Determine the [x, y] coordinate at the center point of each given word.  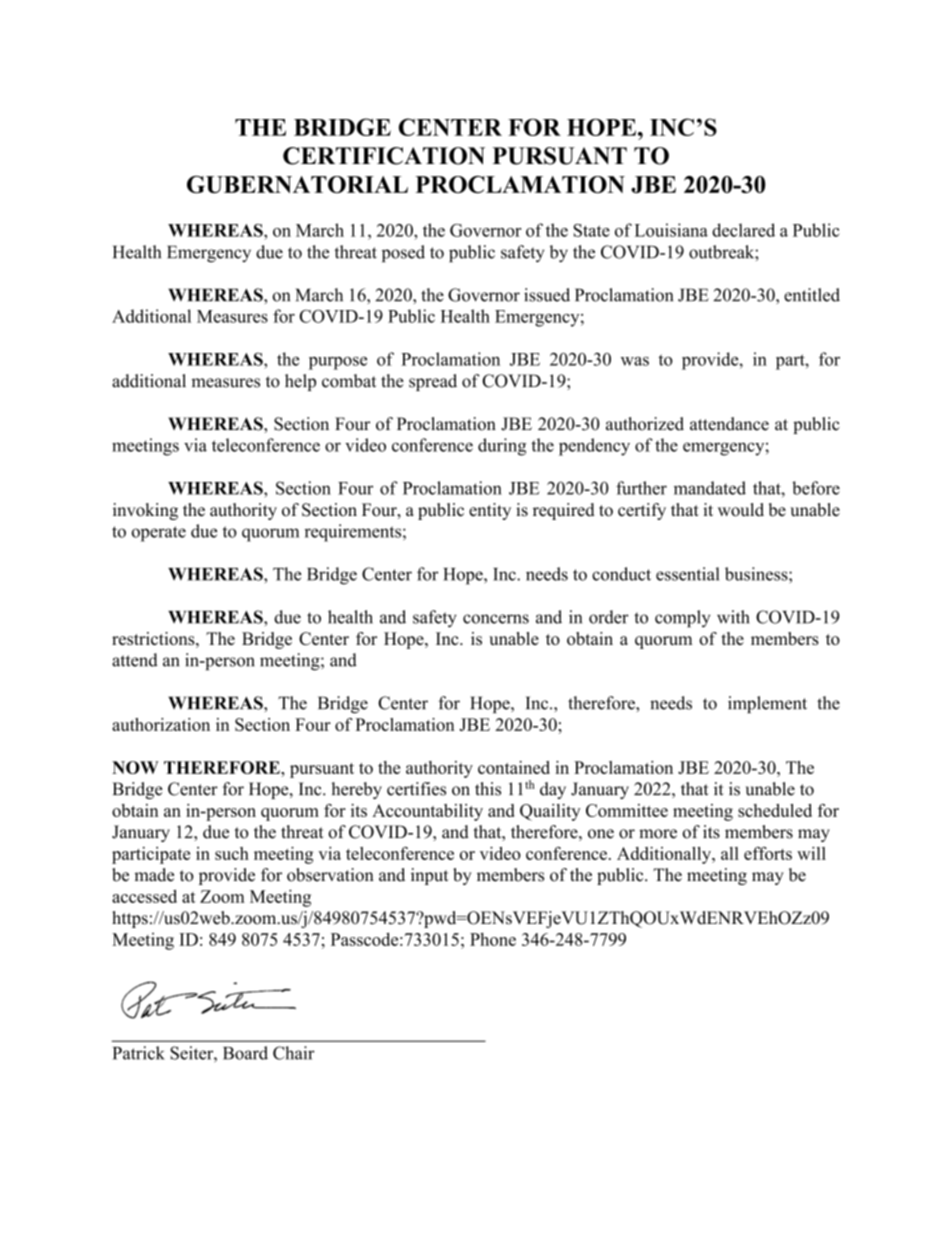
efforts [768, 853]
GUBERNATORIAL [297, 184]
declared [743, 230]
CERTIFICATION [384, 156]
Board [245, 1053]
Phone [493, 939]
